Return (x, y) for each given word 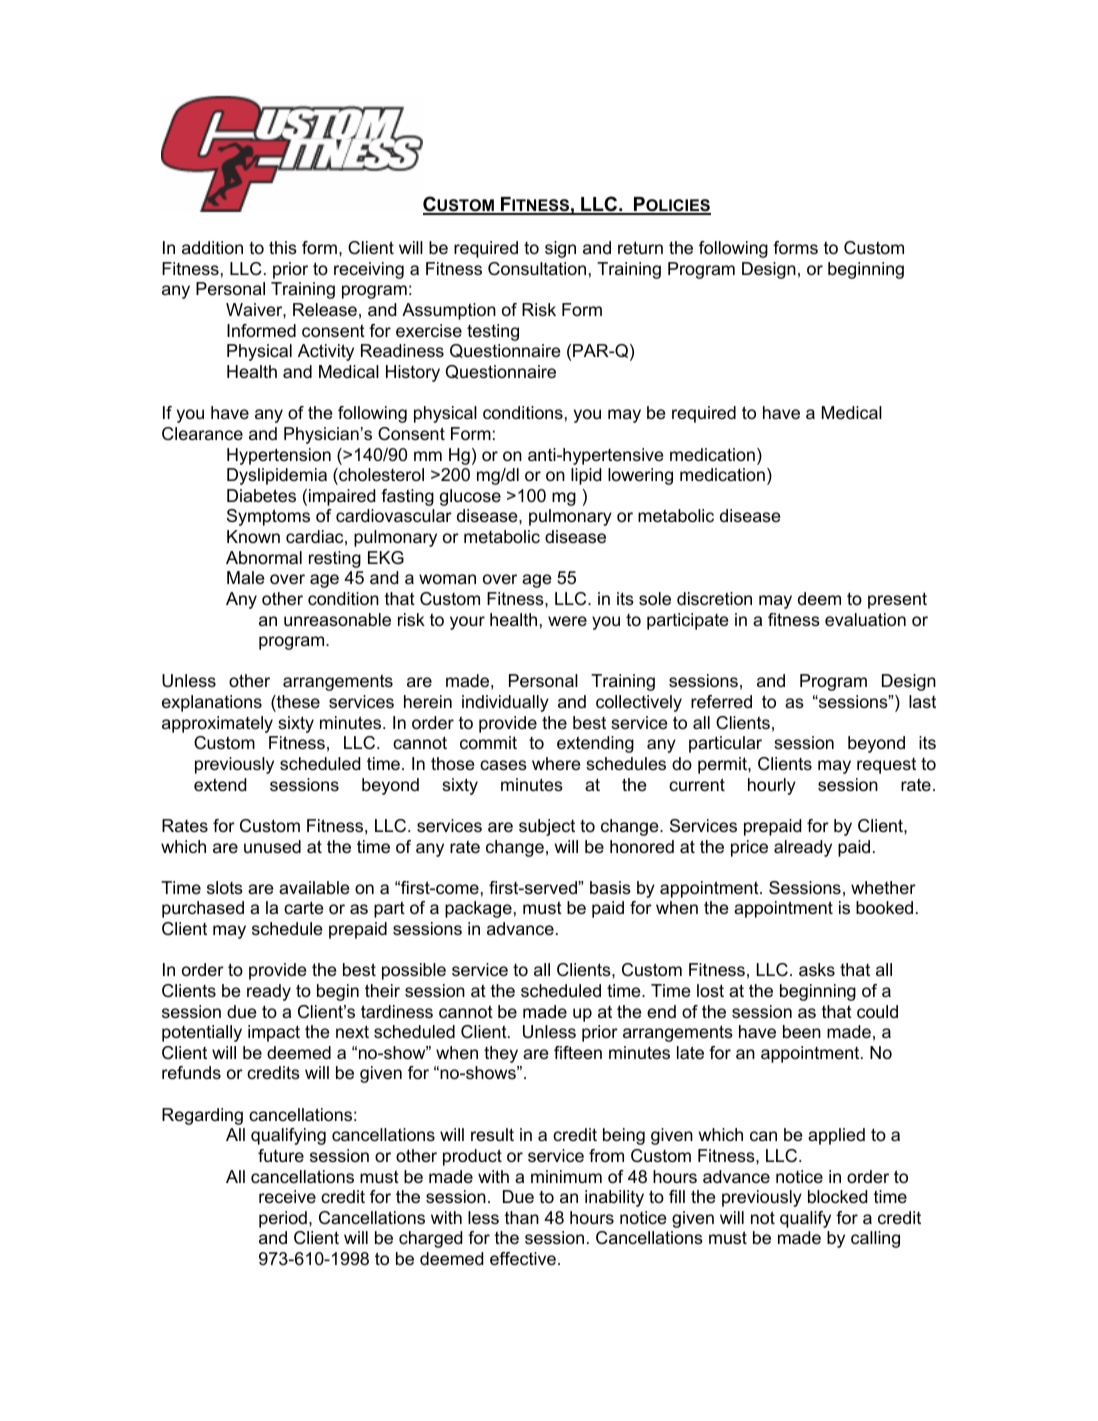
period (283, 1219)
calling (875, 1239)
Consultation (537, 269)
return (640, 247)
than (522, 1218)
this (283, 248)
